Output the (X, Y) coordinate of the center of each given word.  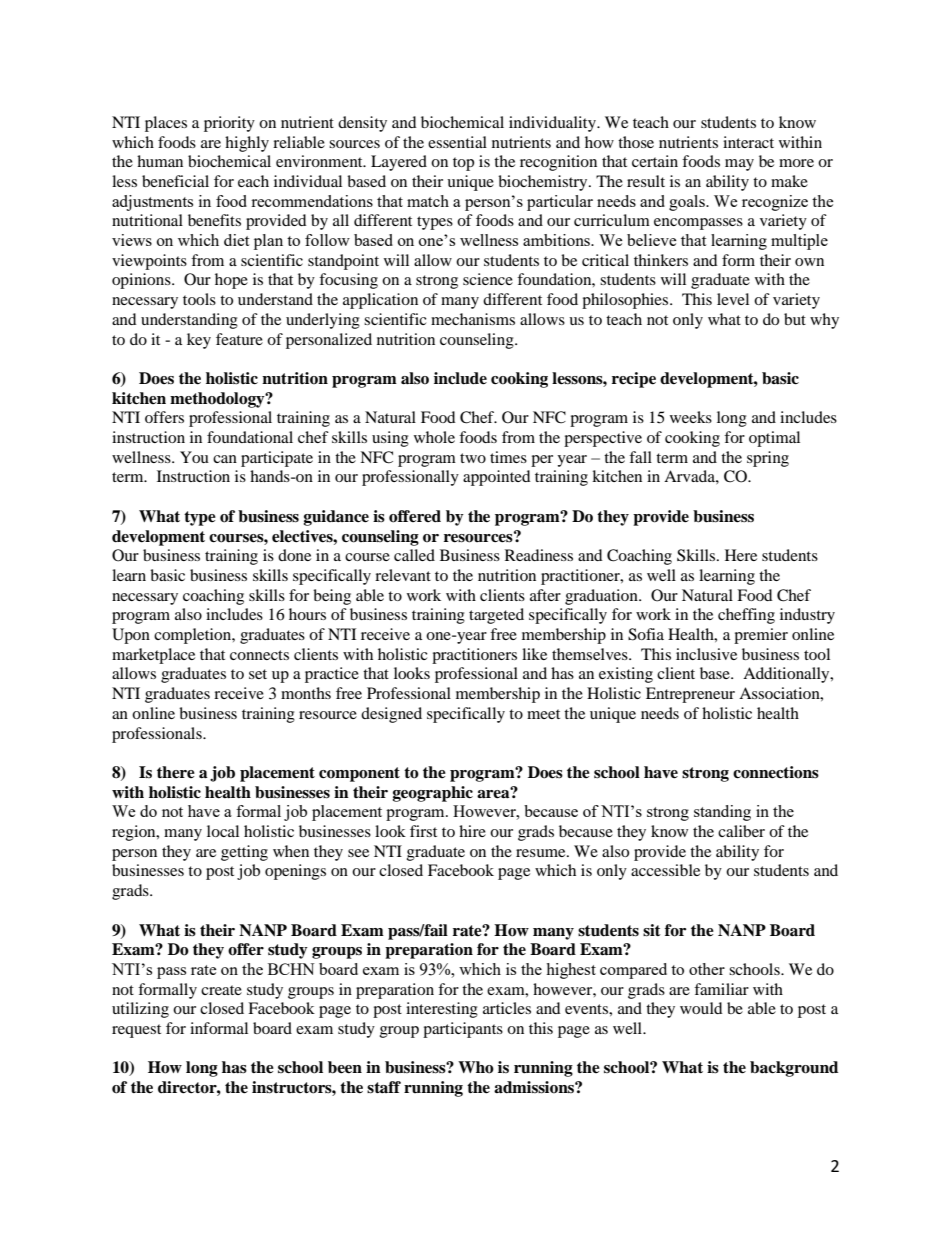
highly (247, 144)
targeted (496, 616)
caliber (741, 831)
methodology (218, 400)
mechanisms (473, 319)
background (794, 1069)
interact (748, 142)
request (136, 1031)
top (463, 164)
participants (463, 1030)
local (223, 831)
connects (259, 655)
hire (472, 831)
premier (761, 636)
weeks (691, 417)
